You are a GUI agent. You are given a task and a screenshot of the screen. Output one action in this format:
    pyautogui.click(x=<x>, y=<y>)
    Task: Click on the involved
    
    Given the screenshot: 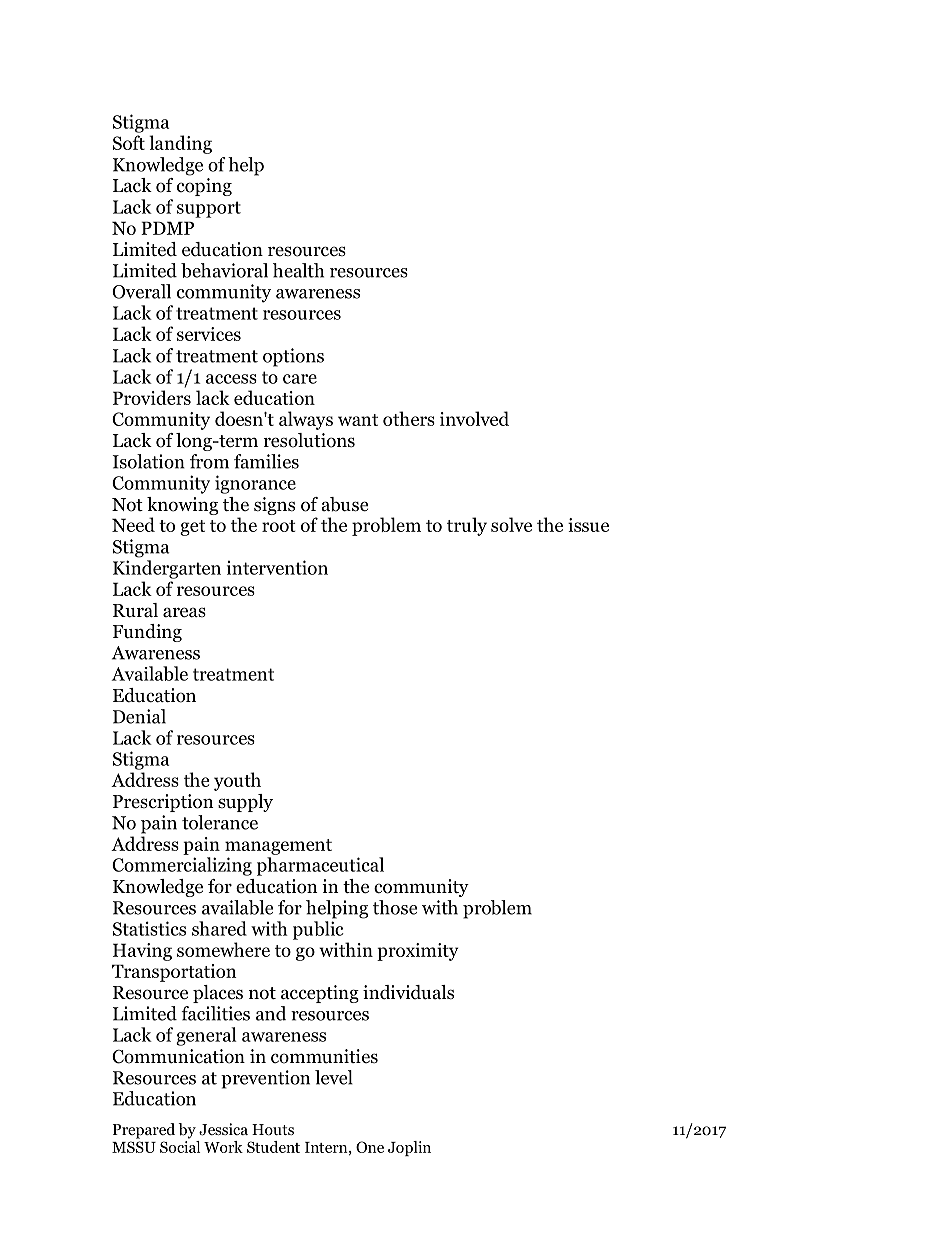 What is the action you would take?
    pyautogui.click(x=474, y=418)
